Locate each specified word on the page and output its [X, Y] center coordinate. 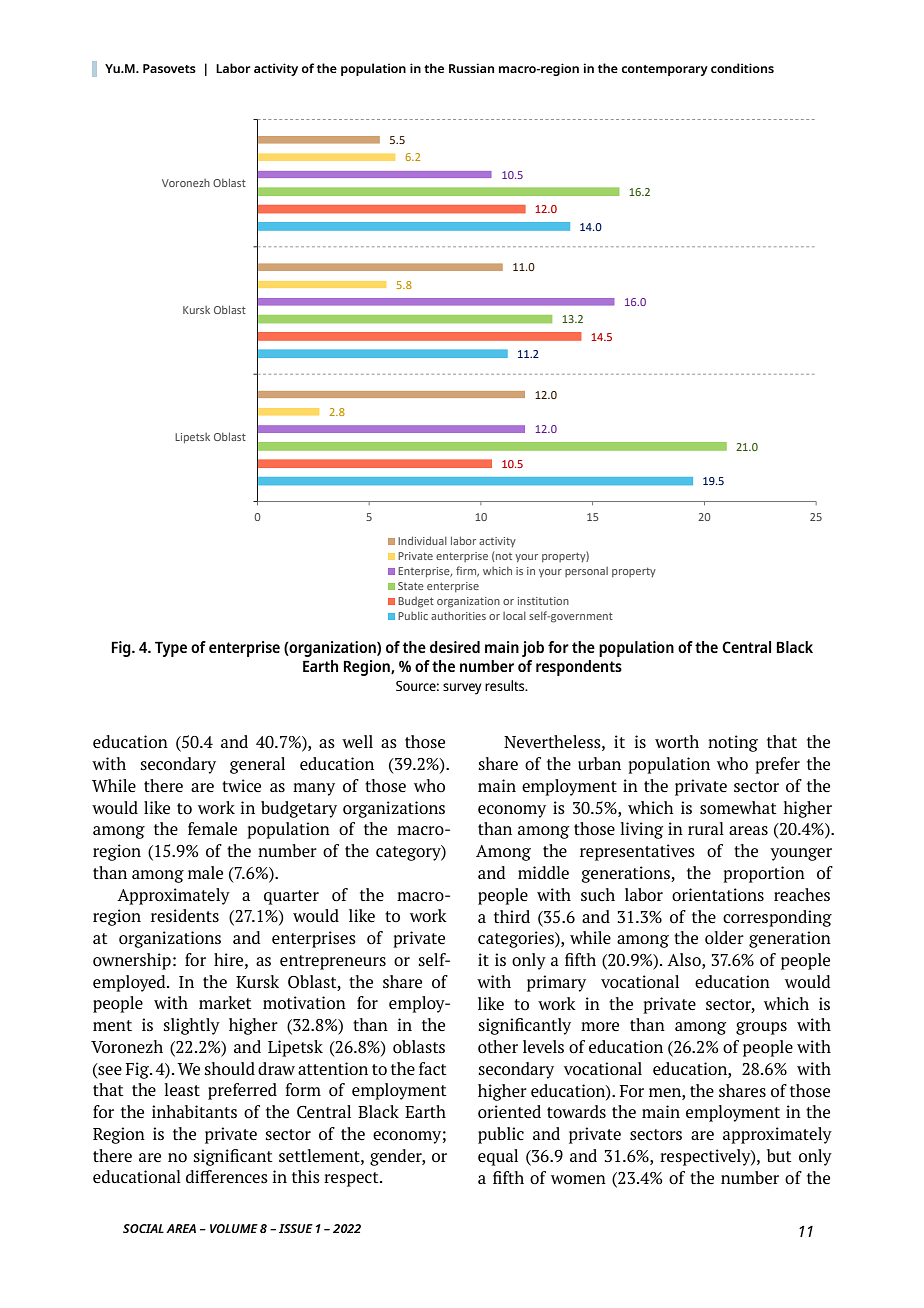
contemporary [665, 70]
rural [706, 828]
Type [171, 649]
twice [241, 786]
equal [498, 1157]
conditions [742, 68]
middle [543, 872]
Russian [471, 68]
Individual [422, 540]
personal [586, 572]
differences [227, 1176]
